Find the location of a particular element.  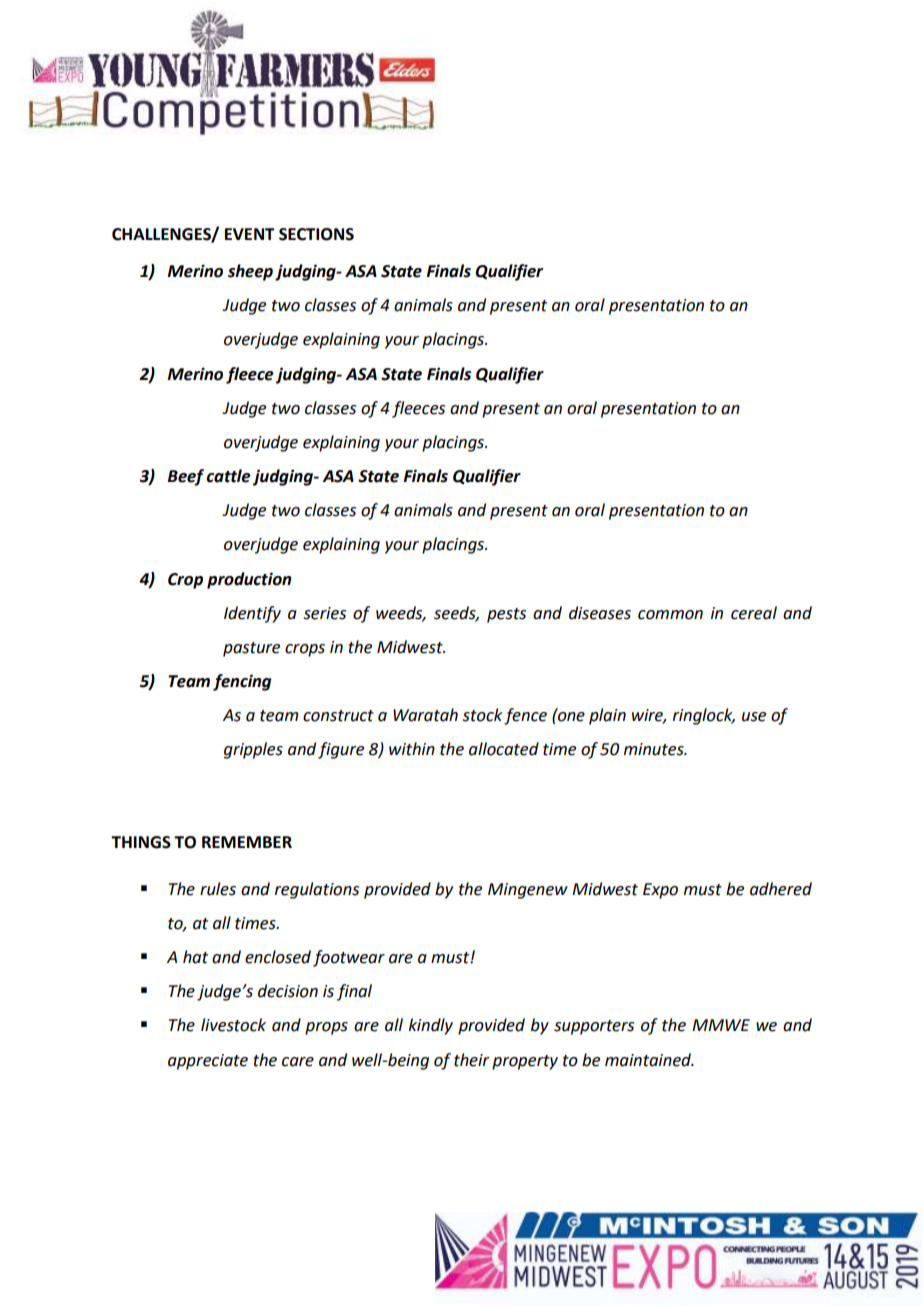

common is located at coordinates (670, 615).
